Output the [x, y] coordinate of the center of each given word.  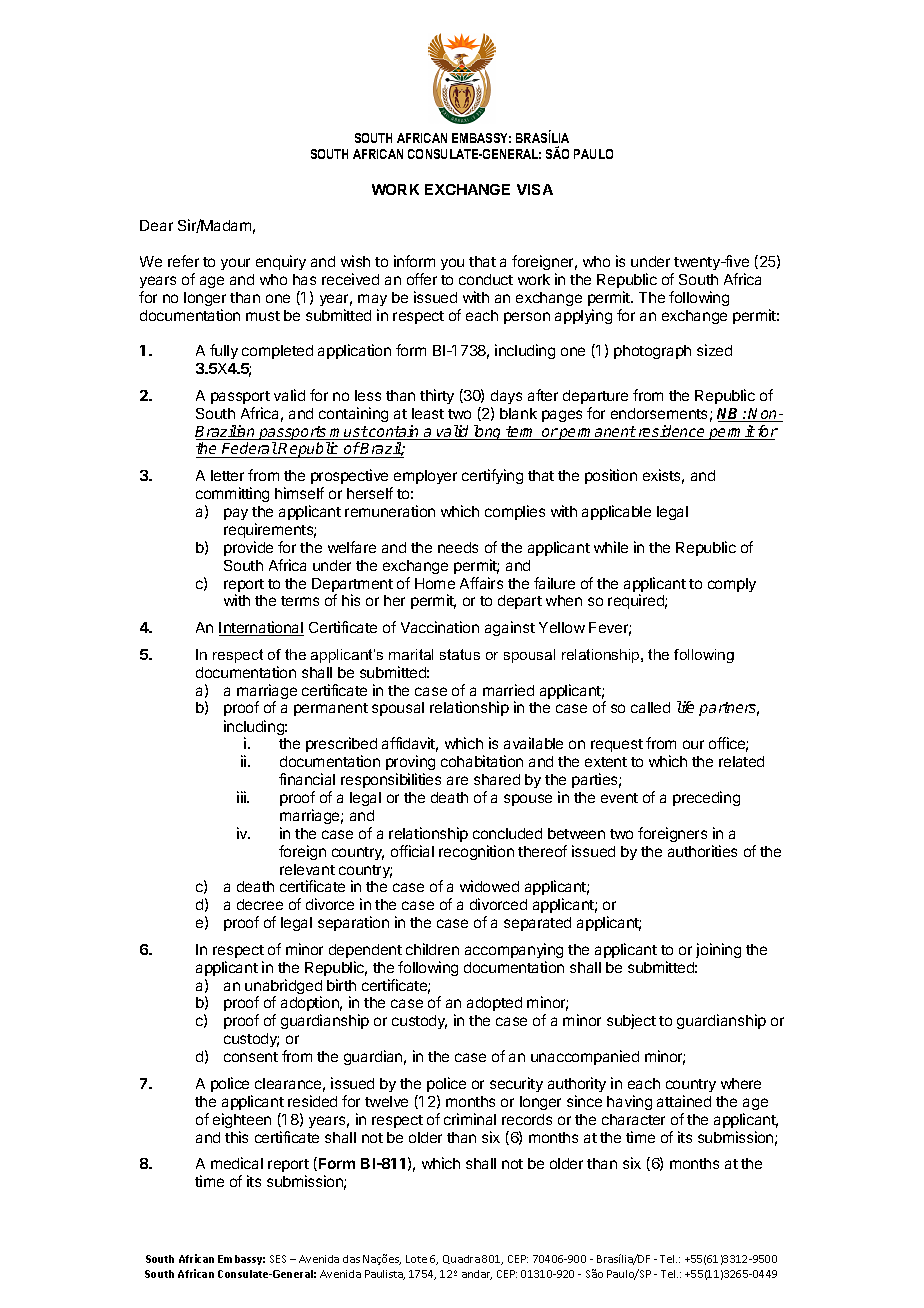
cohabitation [482, 761]
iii [243, 797]
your [235, 264]
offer [422, 279]
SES [278, 1259]
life [685, 707]
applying [583, 316]
